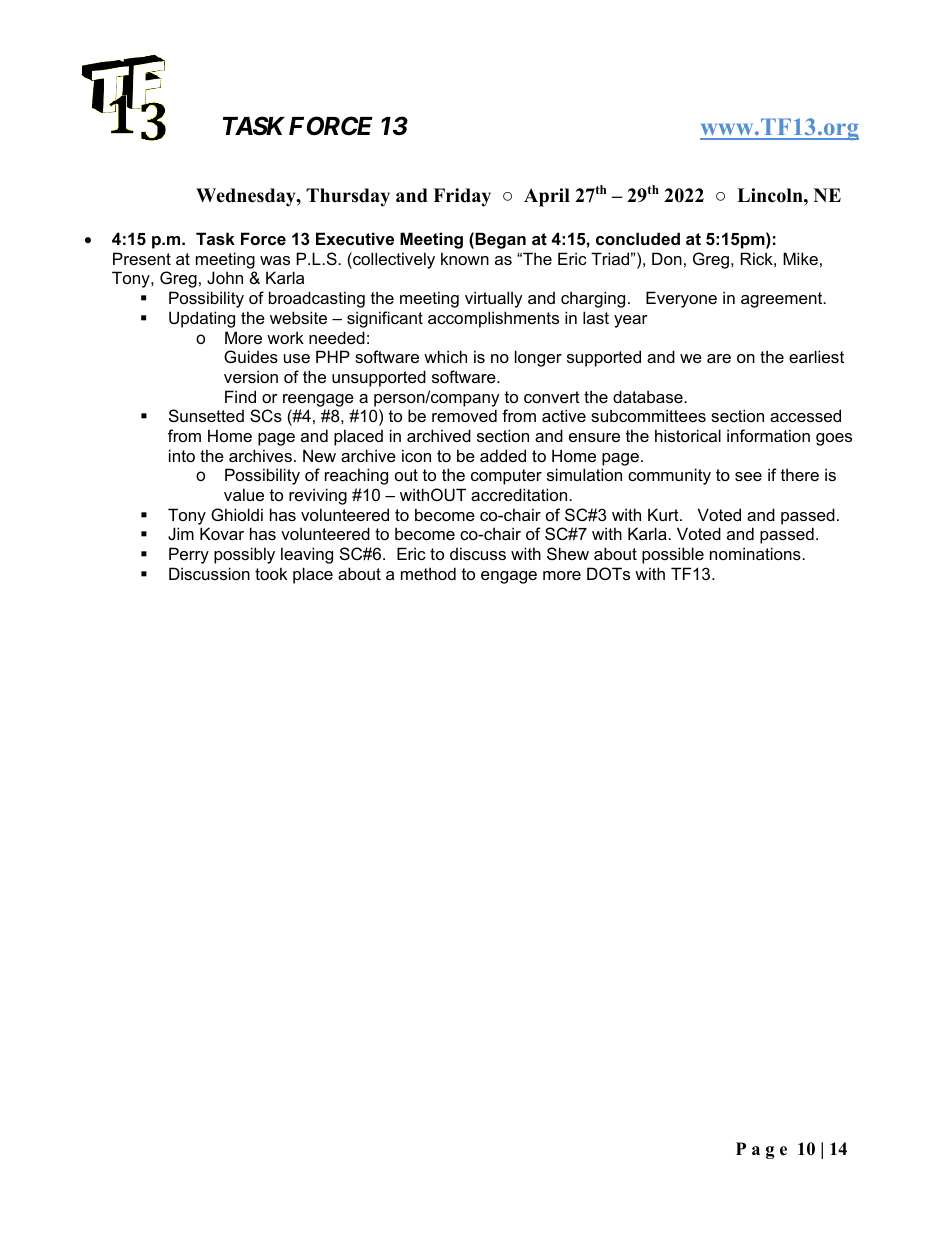  What do you see at coordinates (768, 435) in the document?
I see `information` at bounding box center [768, 435].
